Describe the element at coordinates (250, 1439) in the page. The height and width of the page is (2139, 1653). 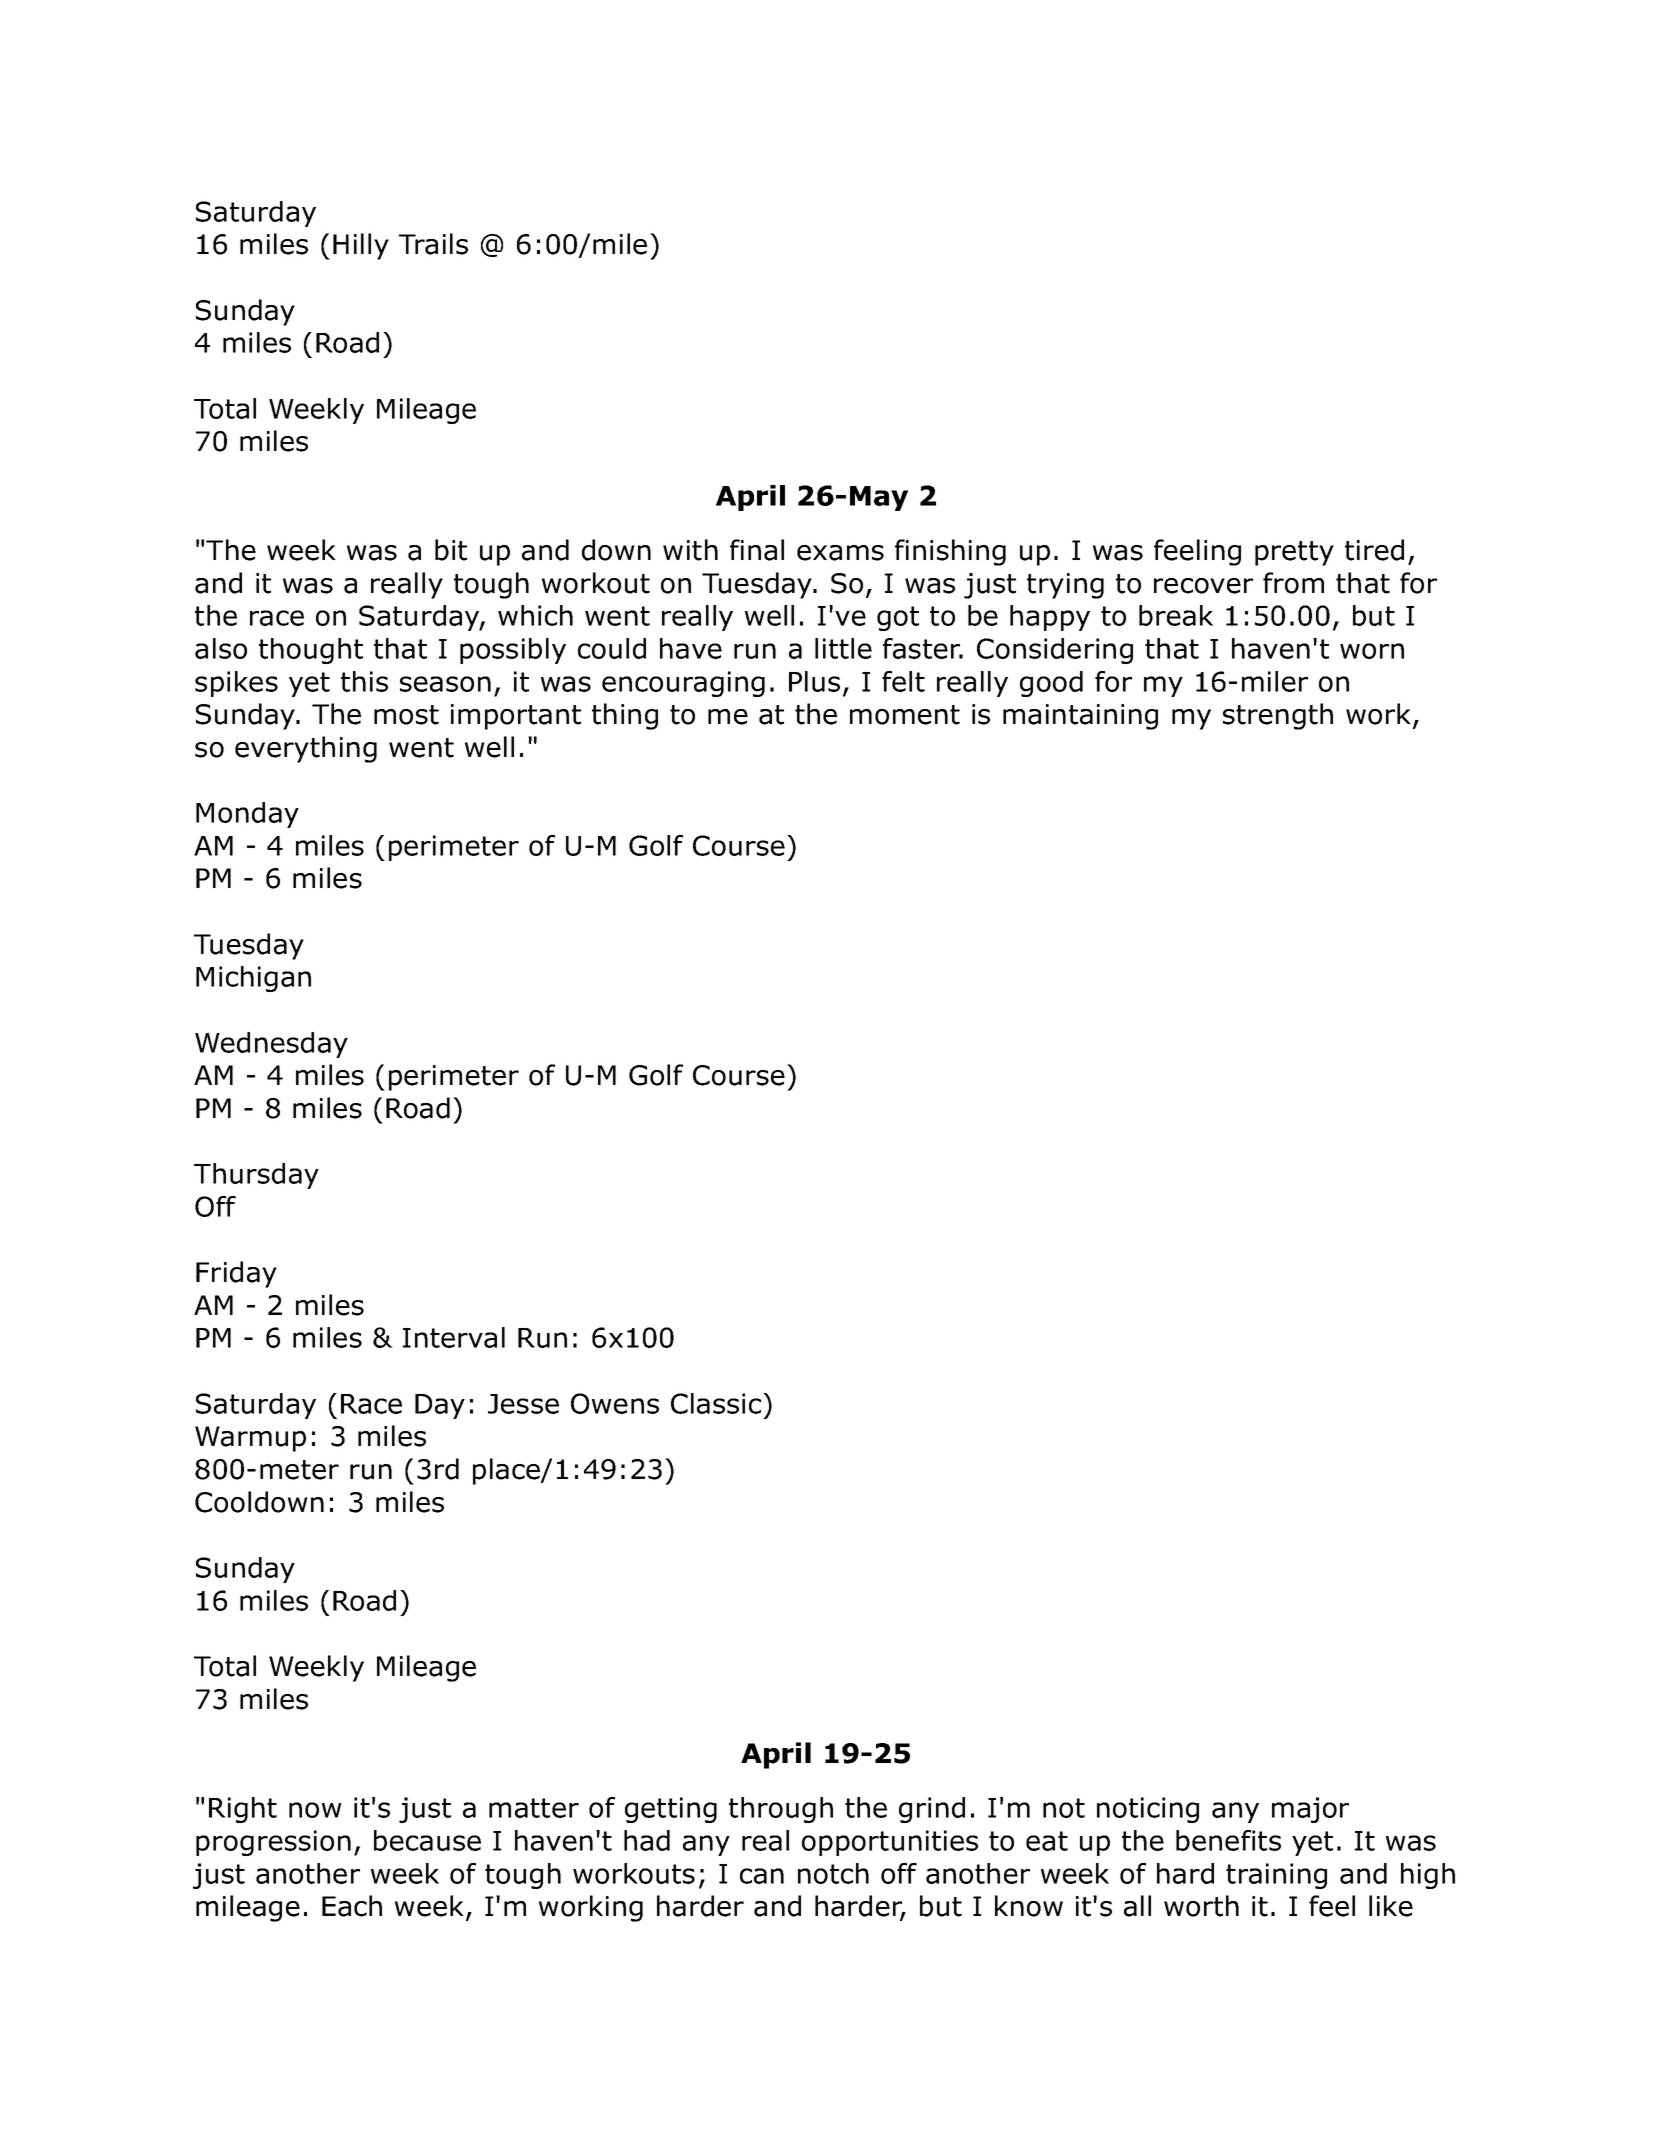
I see `Warmup` at that location.
